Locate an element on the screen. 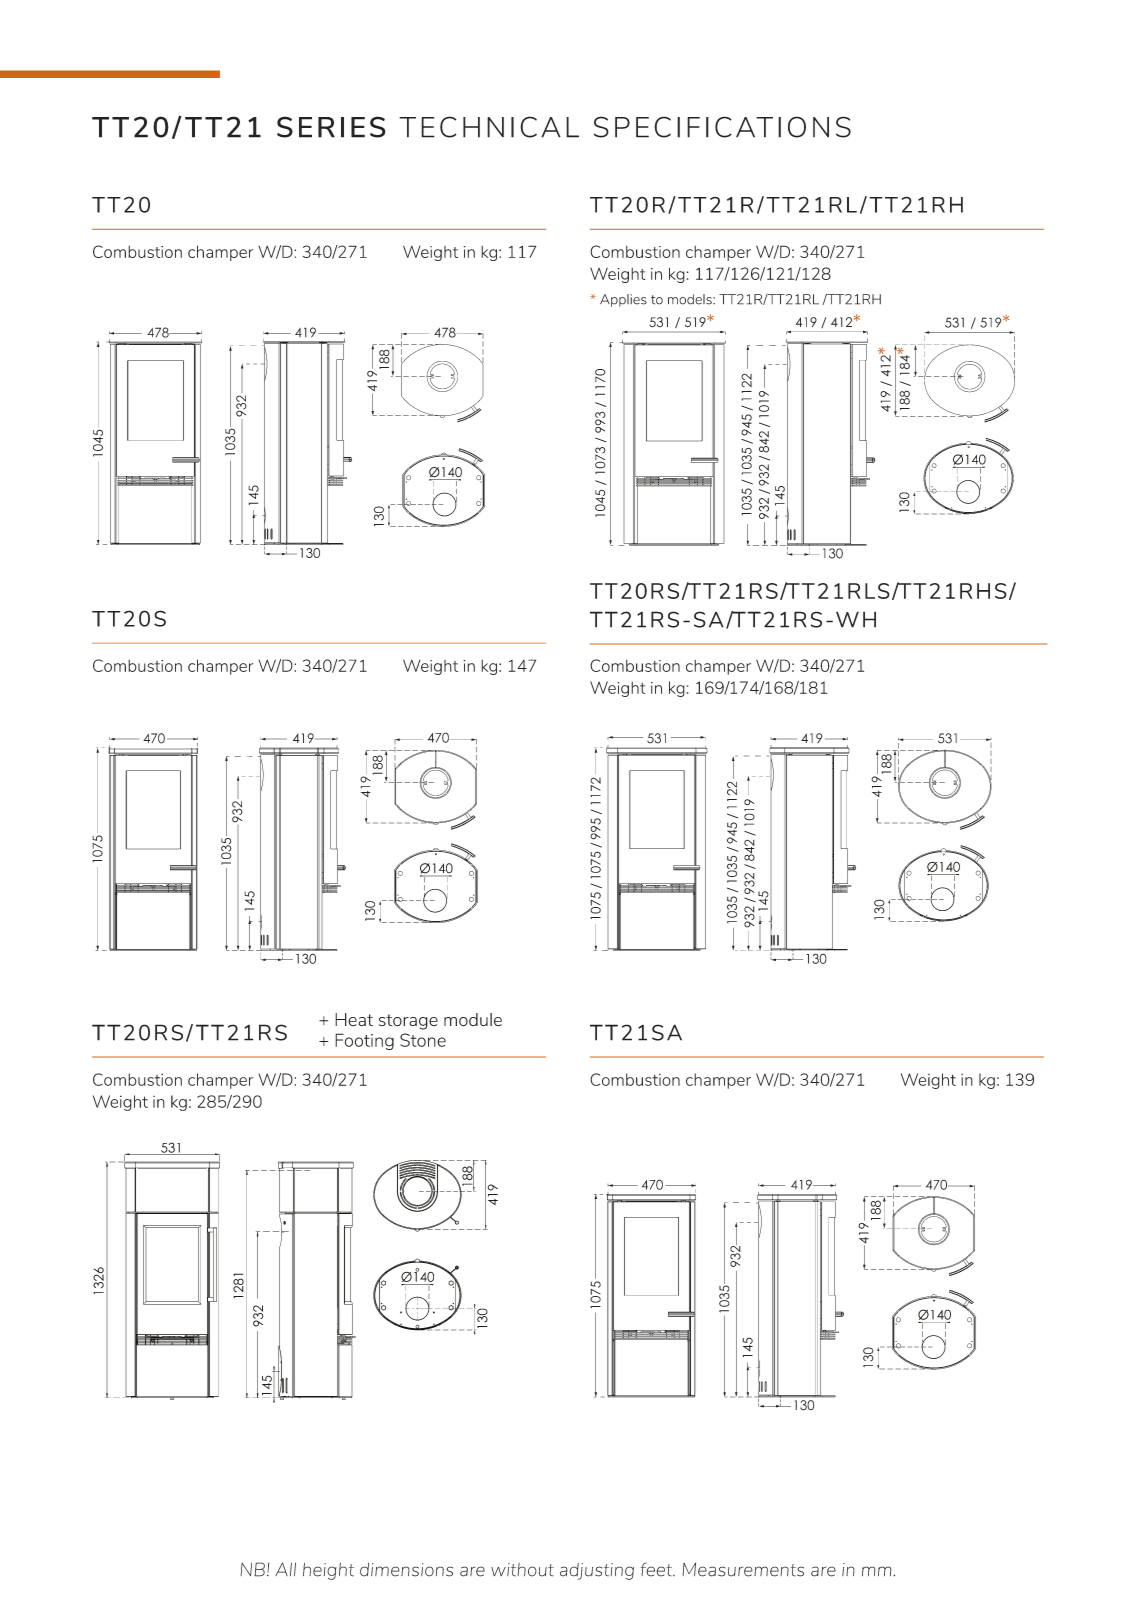  SPECIFICATIONS is located at coordinates (722, 127).
